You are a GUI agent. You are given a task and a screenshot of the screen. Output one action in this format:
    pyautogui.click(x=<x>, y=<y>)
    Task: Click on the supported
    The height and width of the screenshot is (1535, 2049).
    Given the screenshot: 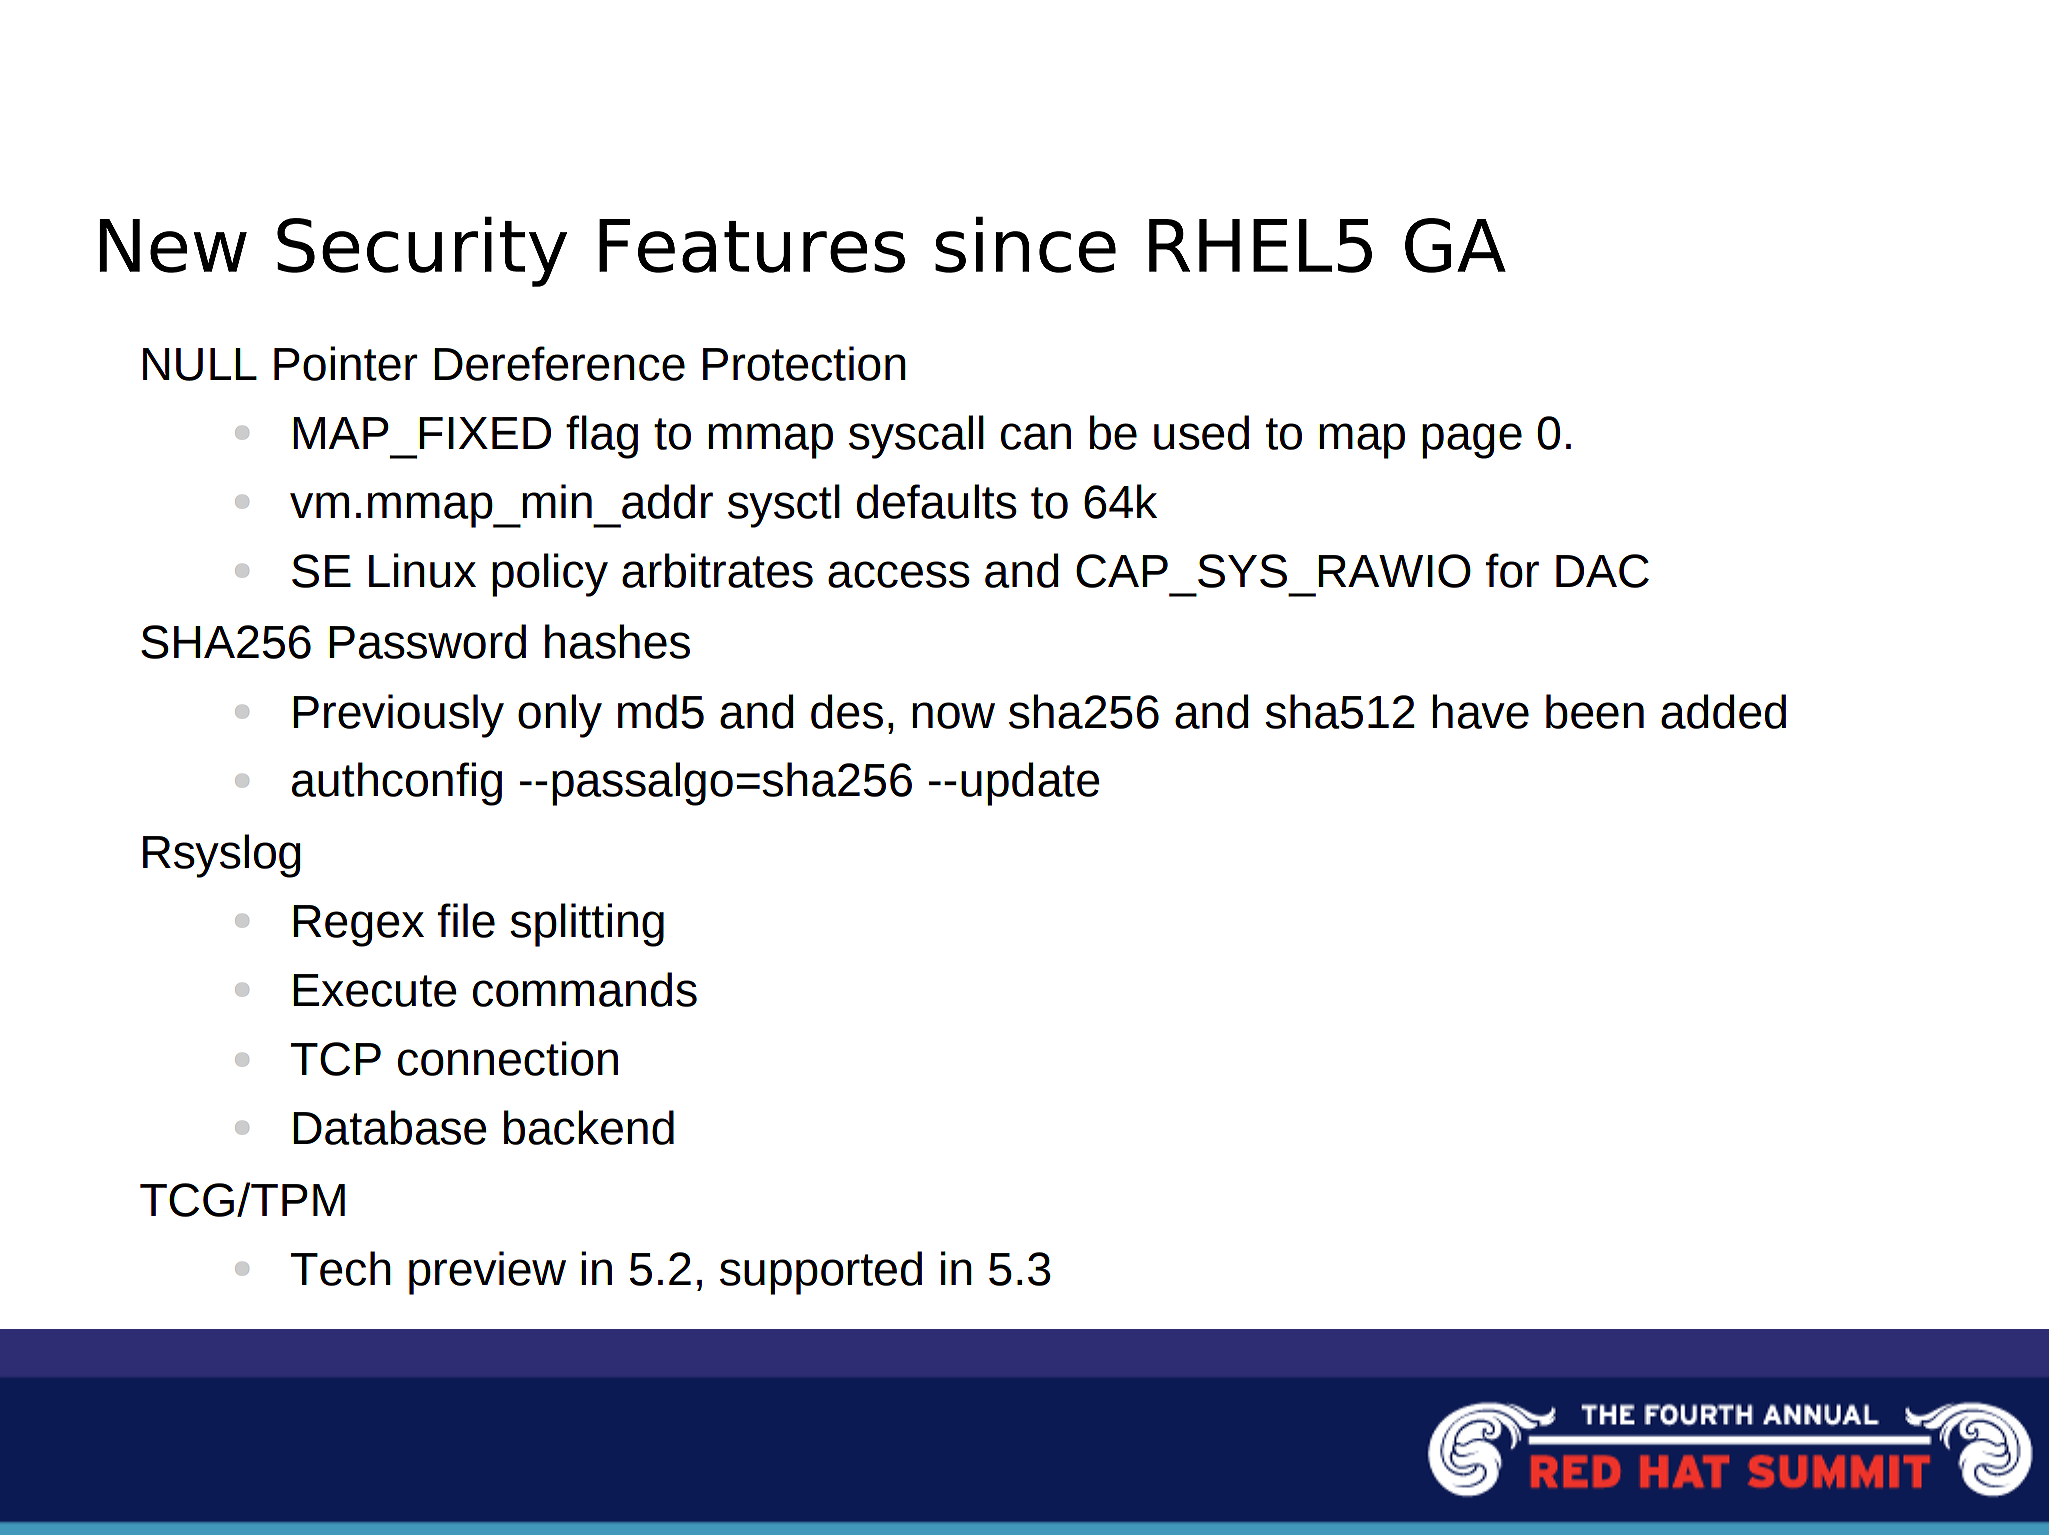 What is the action you would take?
    pyautogui.click(x=821, y=1273)
